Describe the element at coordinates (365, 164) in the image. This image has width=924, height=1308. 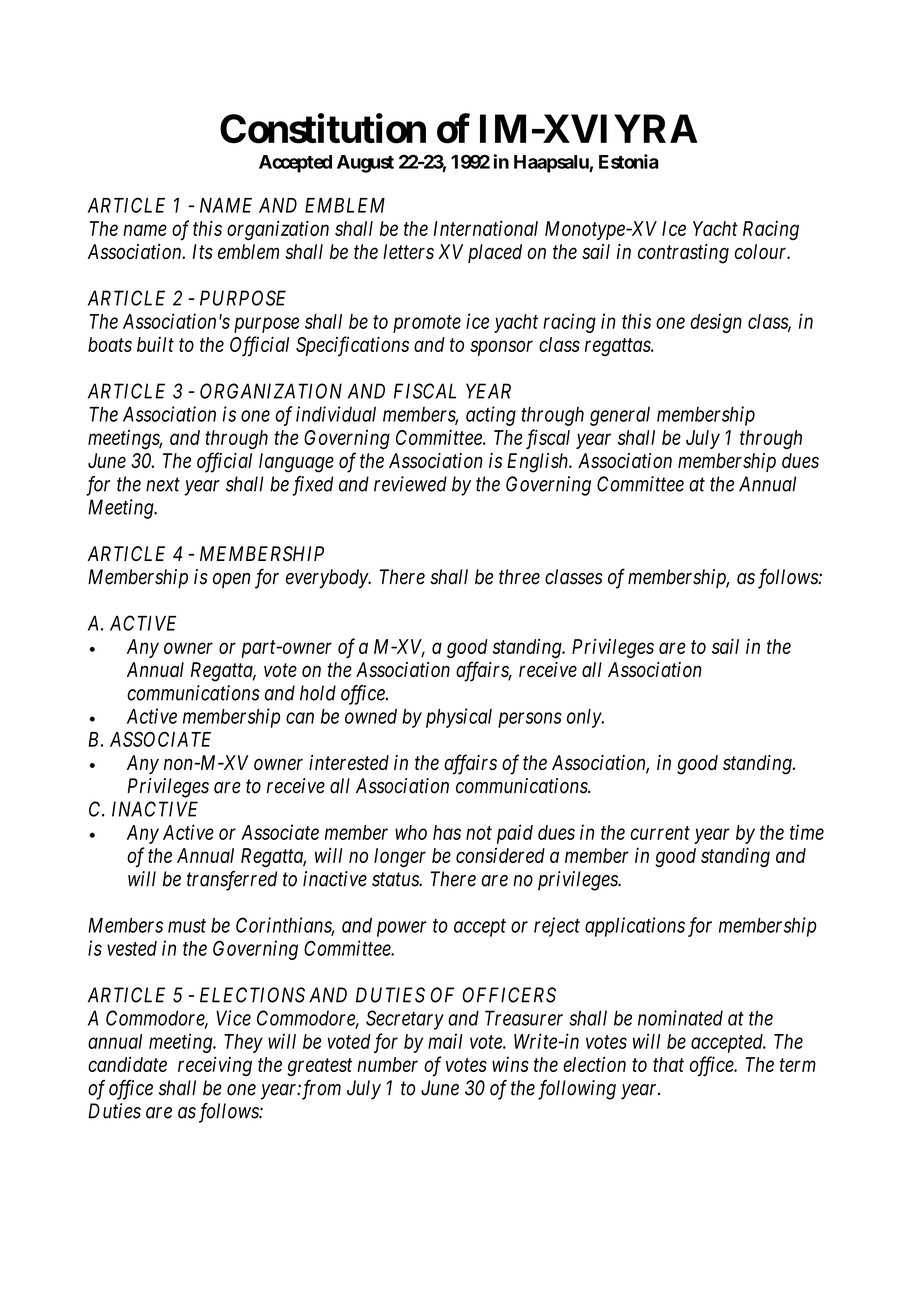
I see `August` at that location.
